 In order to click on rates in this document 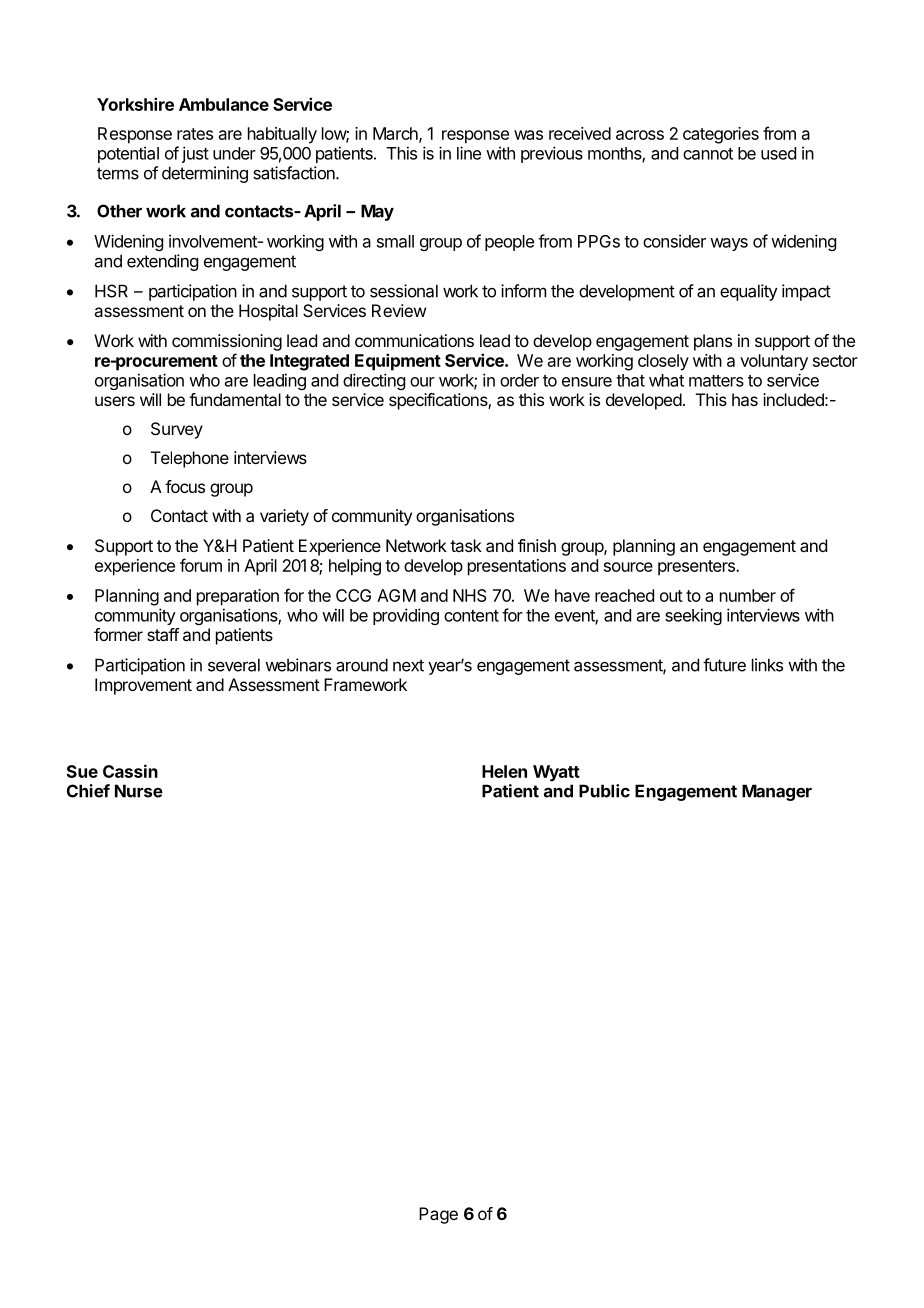, I will do `click(195, 134)`.
